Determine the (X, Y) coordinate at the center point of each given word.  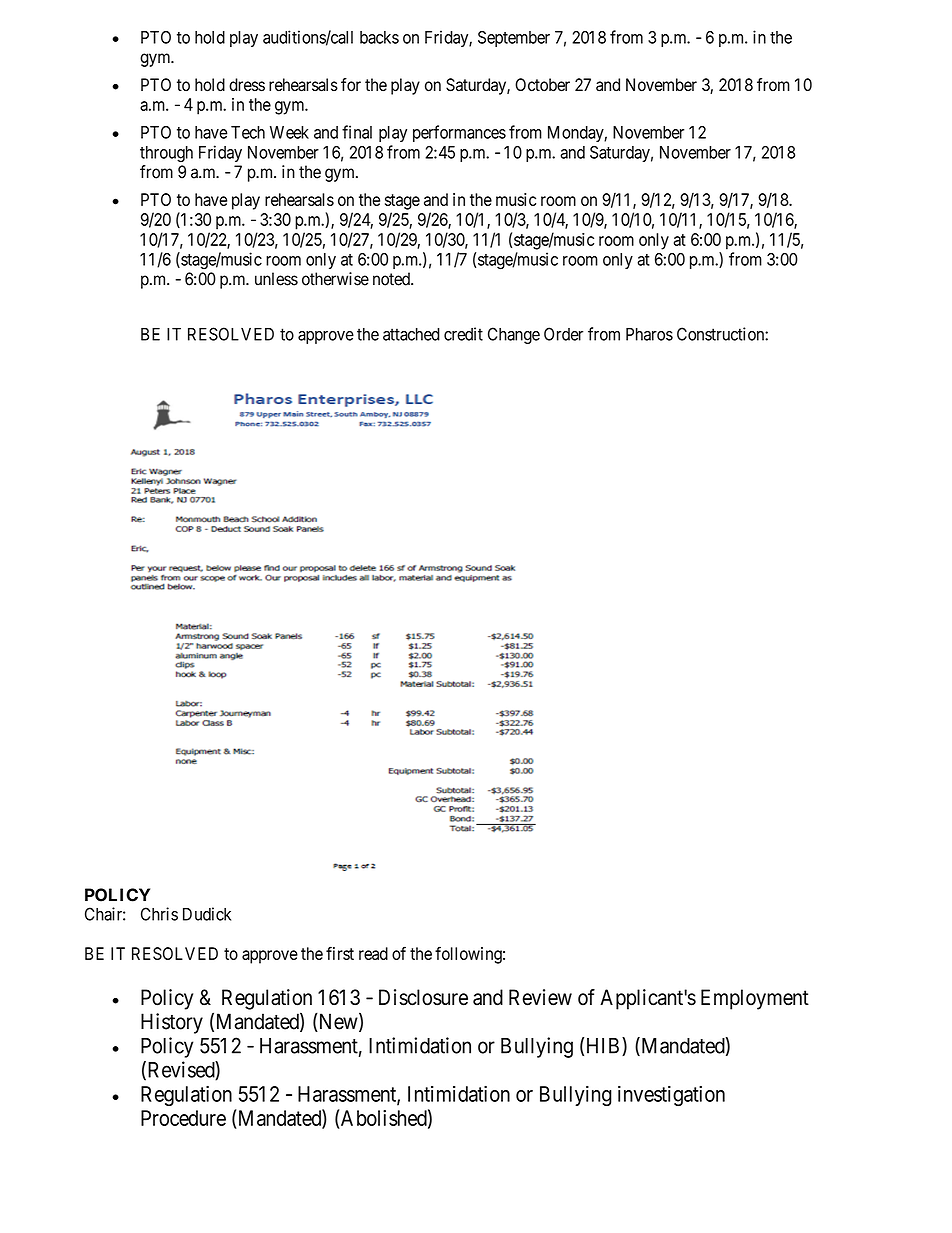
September (514, 39)
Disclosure (423, 997)
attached (411, 334)
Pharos (649, 334)
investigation (671, 1096)
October (542, 85)
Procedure (183, 1118)
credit (463, 334)
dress (247, 85)
